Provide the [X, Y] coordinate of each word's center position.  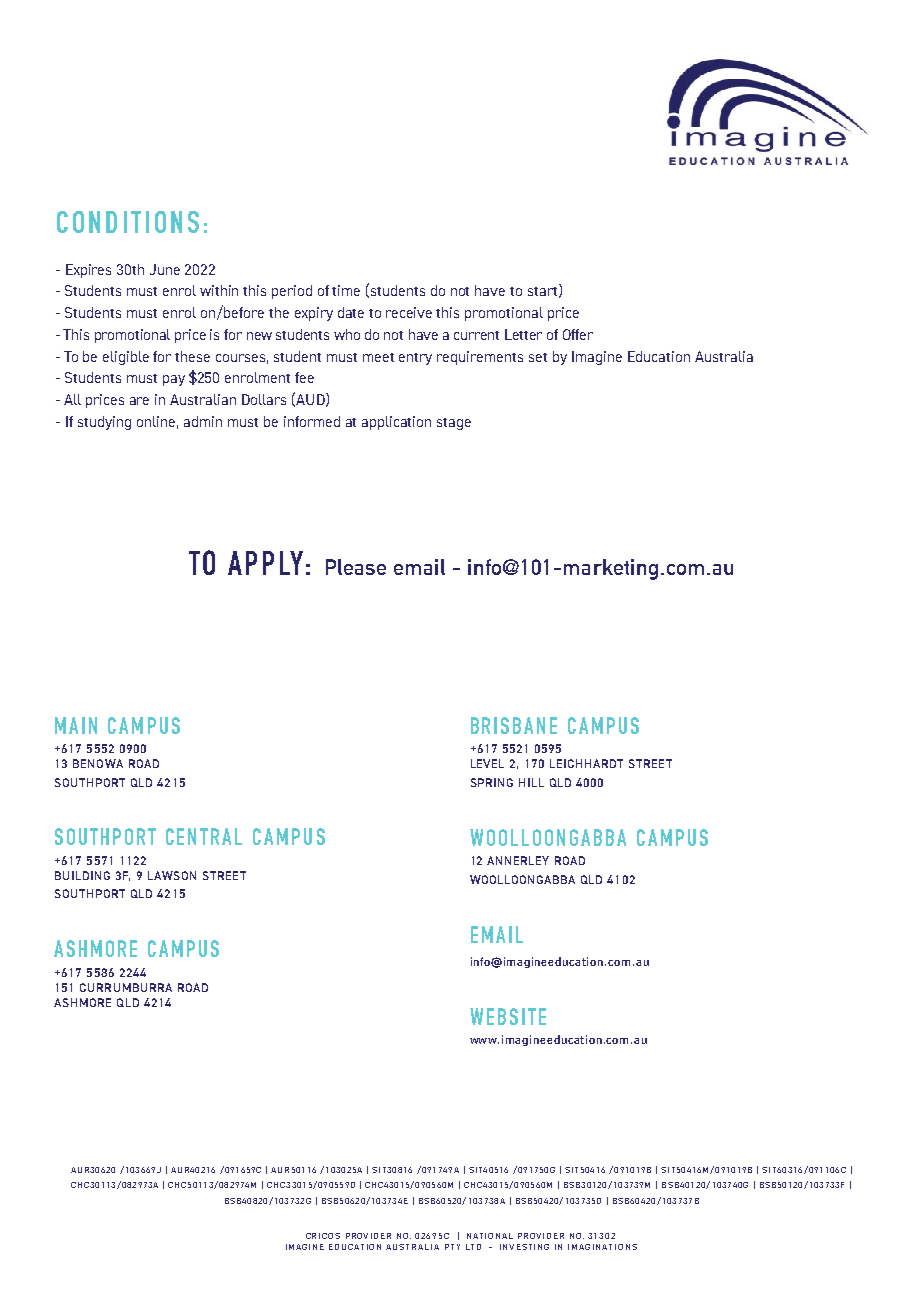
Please [356, 567]
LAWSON [172, 875]
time [346, 290]
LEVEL [487, 763]
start [542, 291]
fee [304, 377]
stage [454, 424]
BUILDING [82, 875]
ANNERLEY [518, 860]
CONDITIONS [128, 222]
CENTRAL [204, 836]
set [538, 357]
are [139, 401]
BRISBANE [514, 725]
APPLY [265, 563]
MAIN [76, 725]
